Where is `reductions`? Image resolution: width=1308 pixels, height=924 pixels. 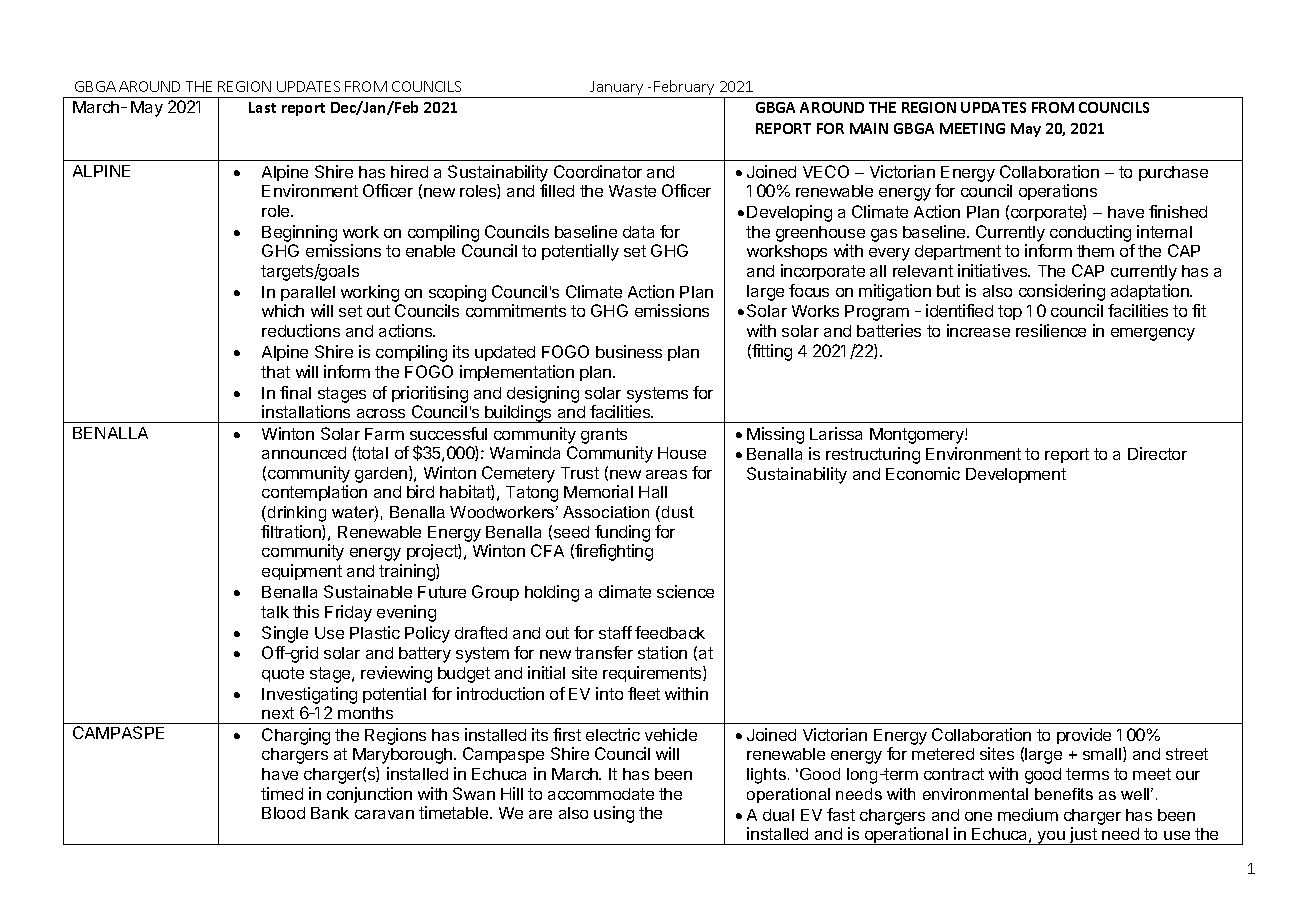 reductions is located at coordinates (301, 330).
